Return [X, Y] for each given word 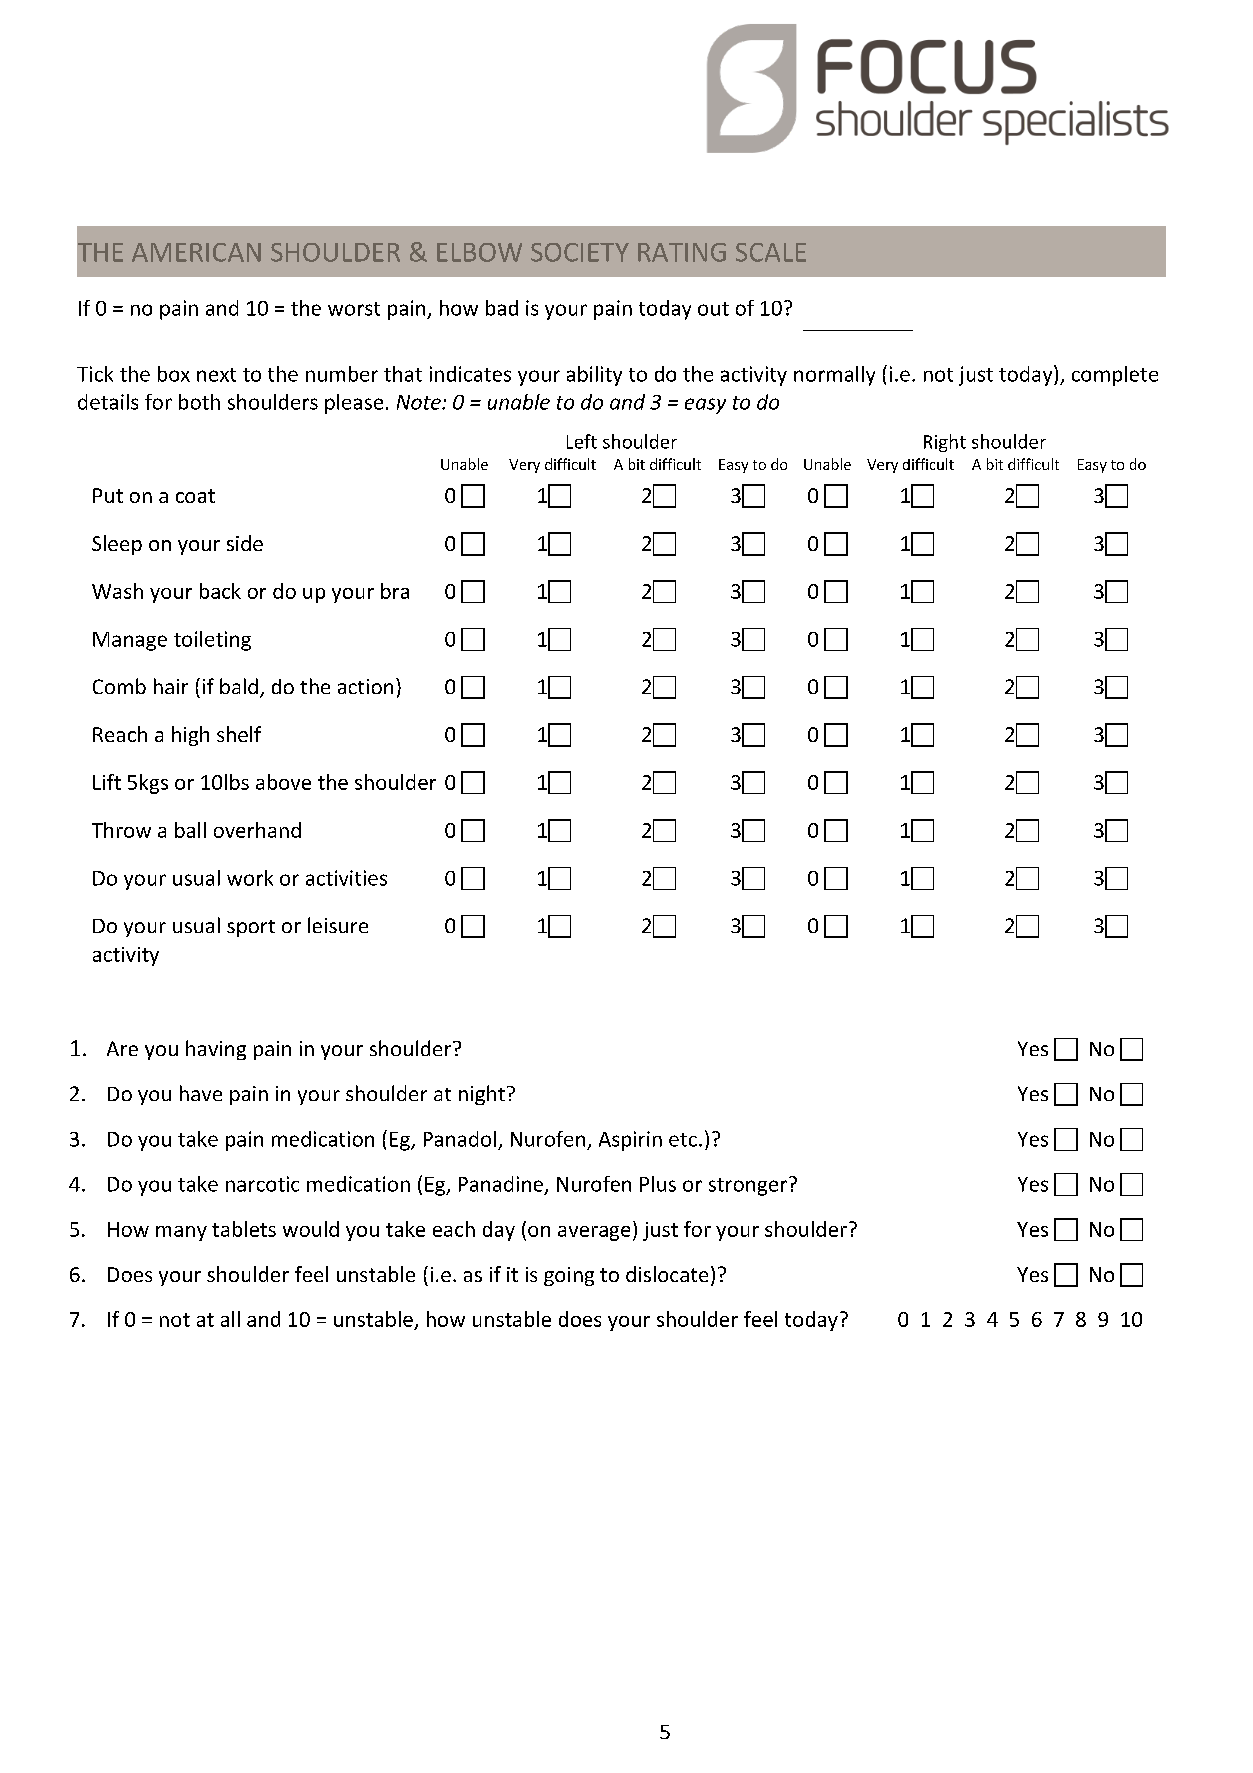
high [190, 736]
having [216, 1050]
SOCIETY [580, 252]
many [181, 1233]
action [365, 686]
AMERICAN [196, 252]
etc [683, 1140]
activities [346, 878]
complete [1115, 376]
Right [945, 443]
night [482, 1095]
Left [582, 441]
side [245, 543]
